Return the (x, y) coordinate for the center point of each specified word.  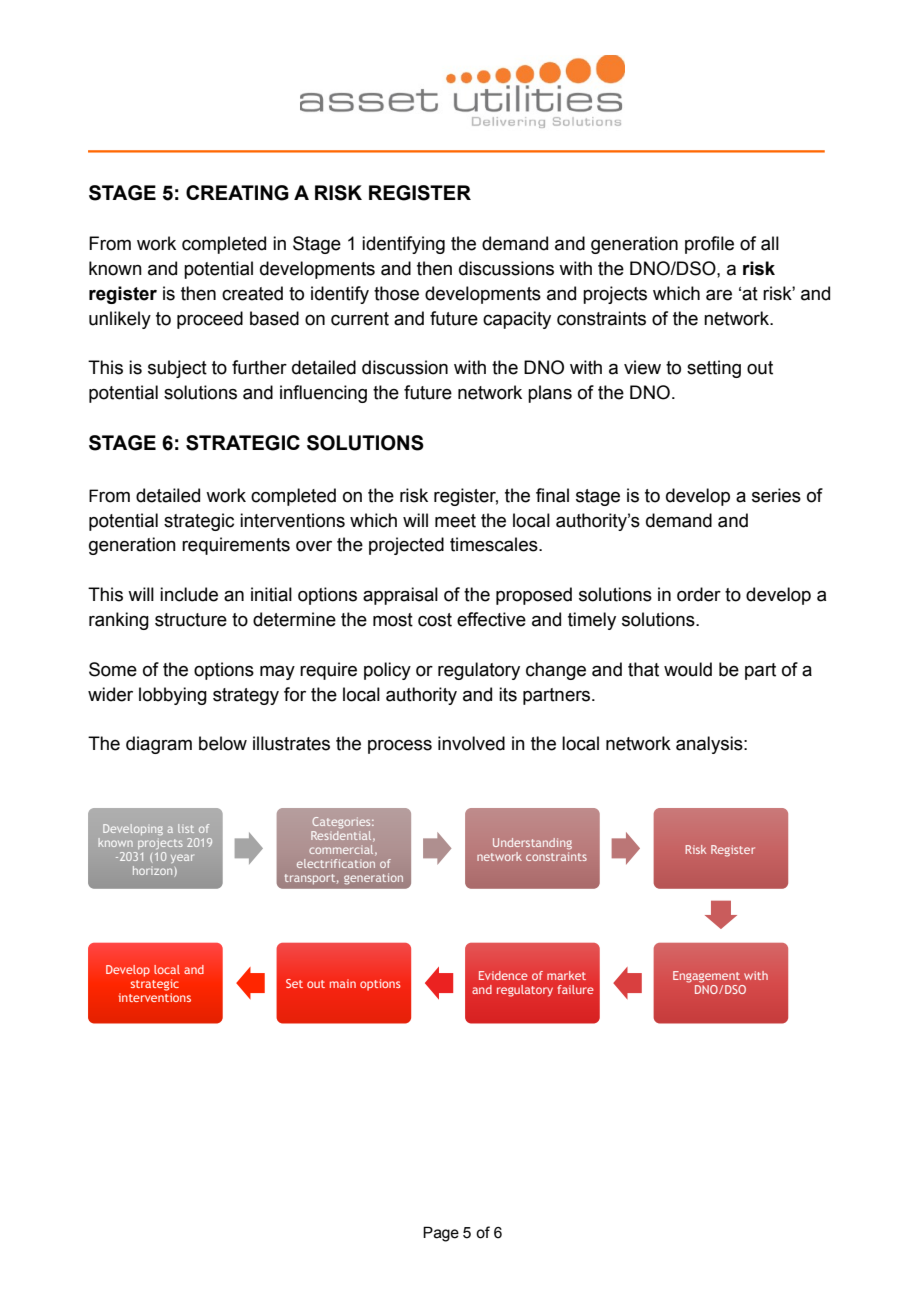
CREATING (237, 193)
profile (709, 245)
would (688, 669)
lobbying (173, 696)
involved (471, 743)
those (396, 293)
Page (441, 1234)
